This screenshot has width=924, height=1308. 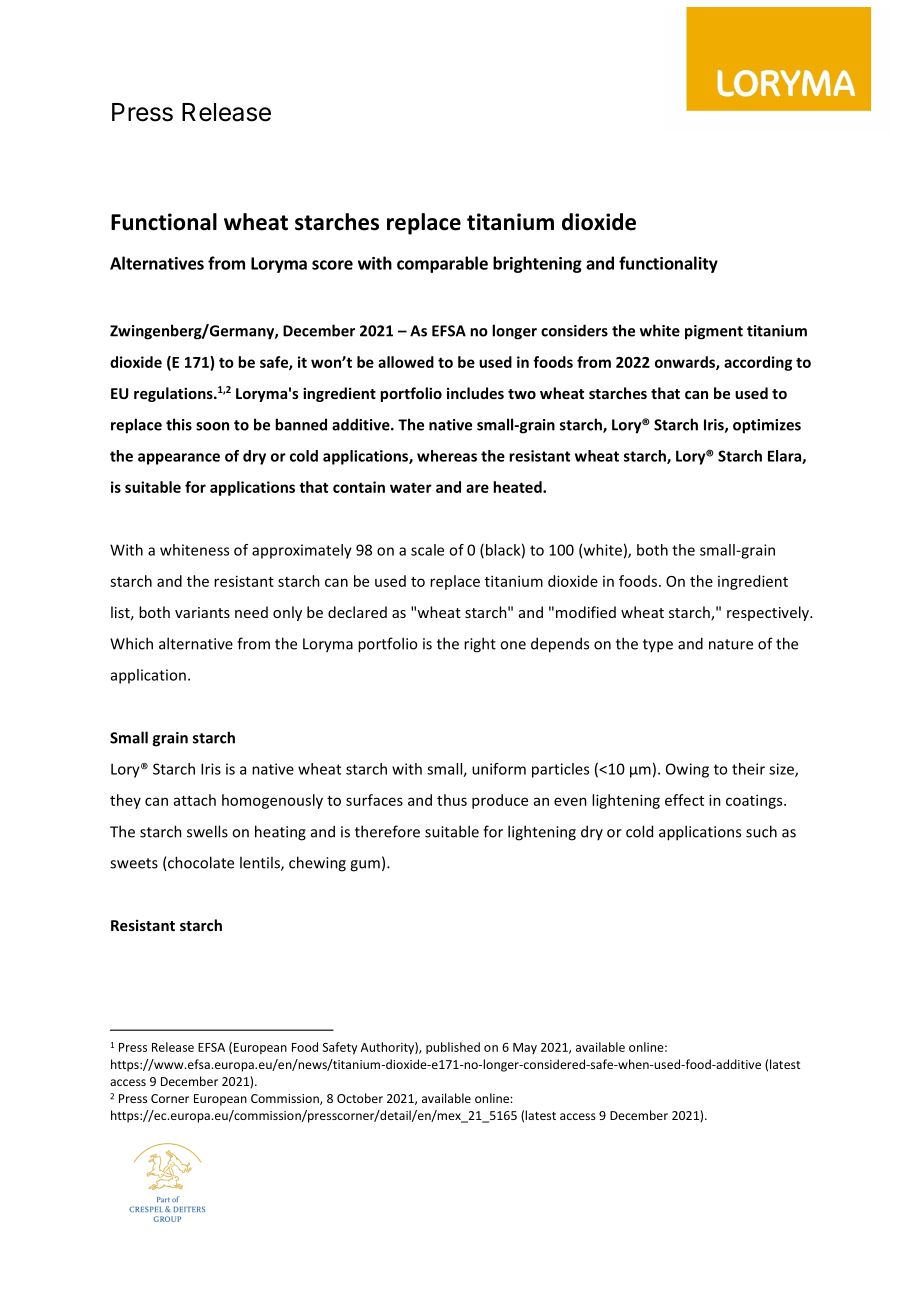 What do you see at coordinates (360, 1098) in the screenshot?
I see `October` at bounding box center [360, 1098].
